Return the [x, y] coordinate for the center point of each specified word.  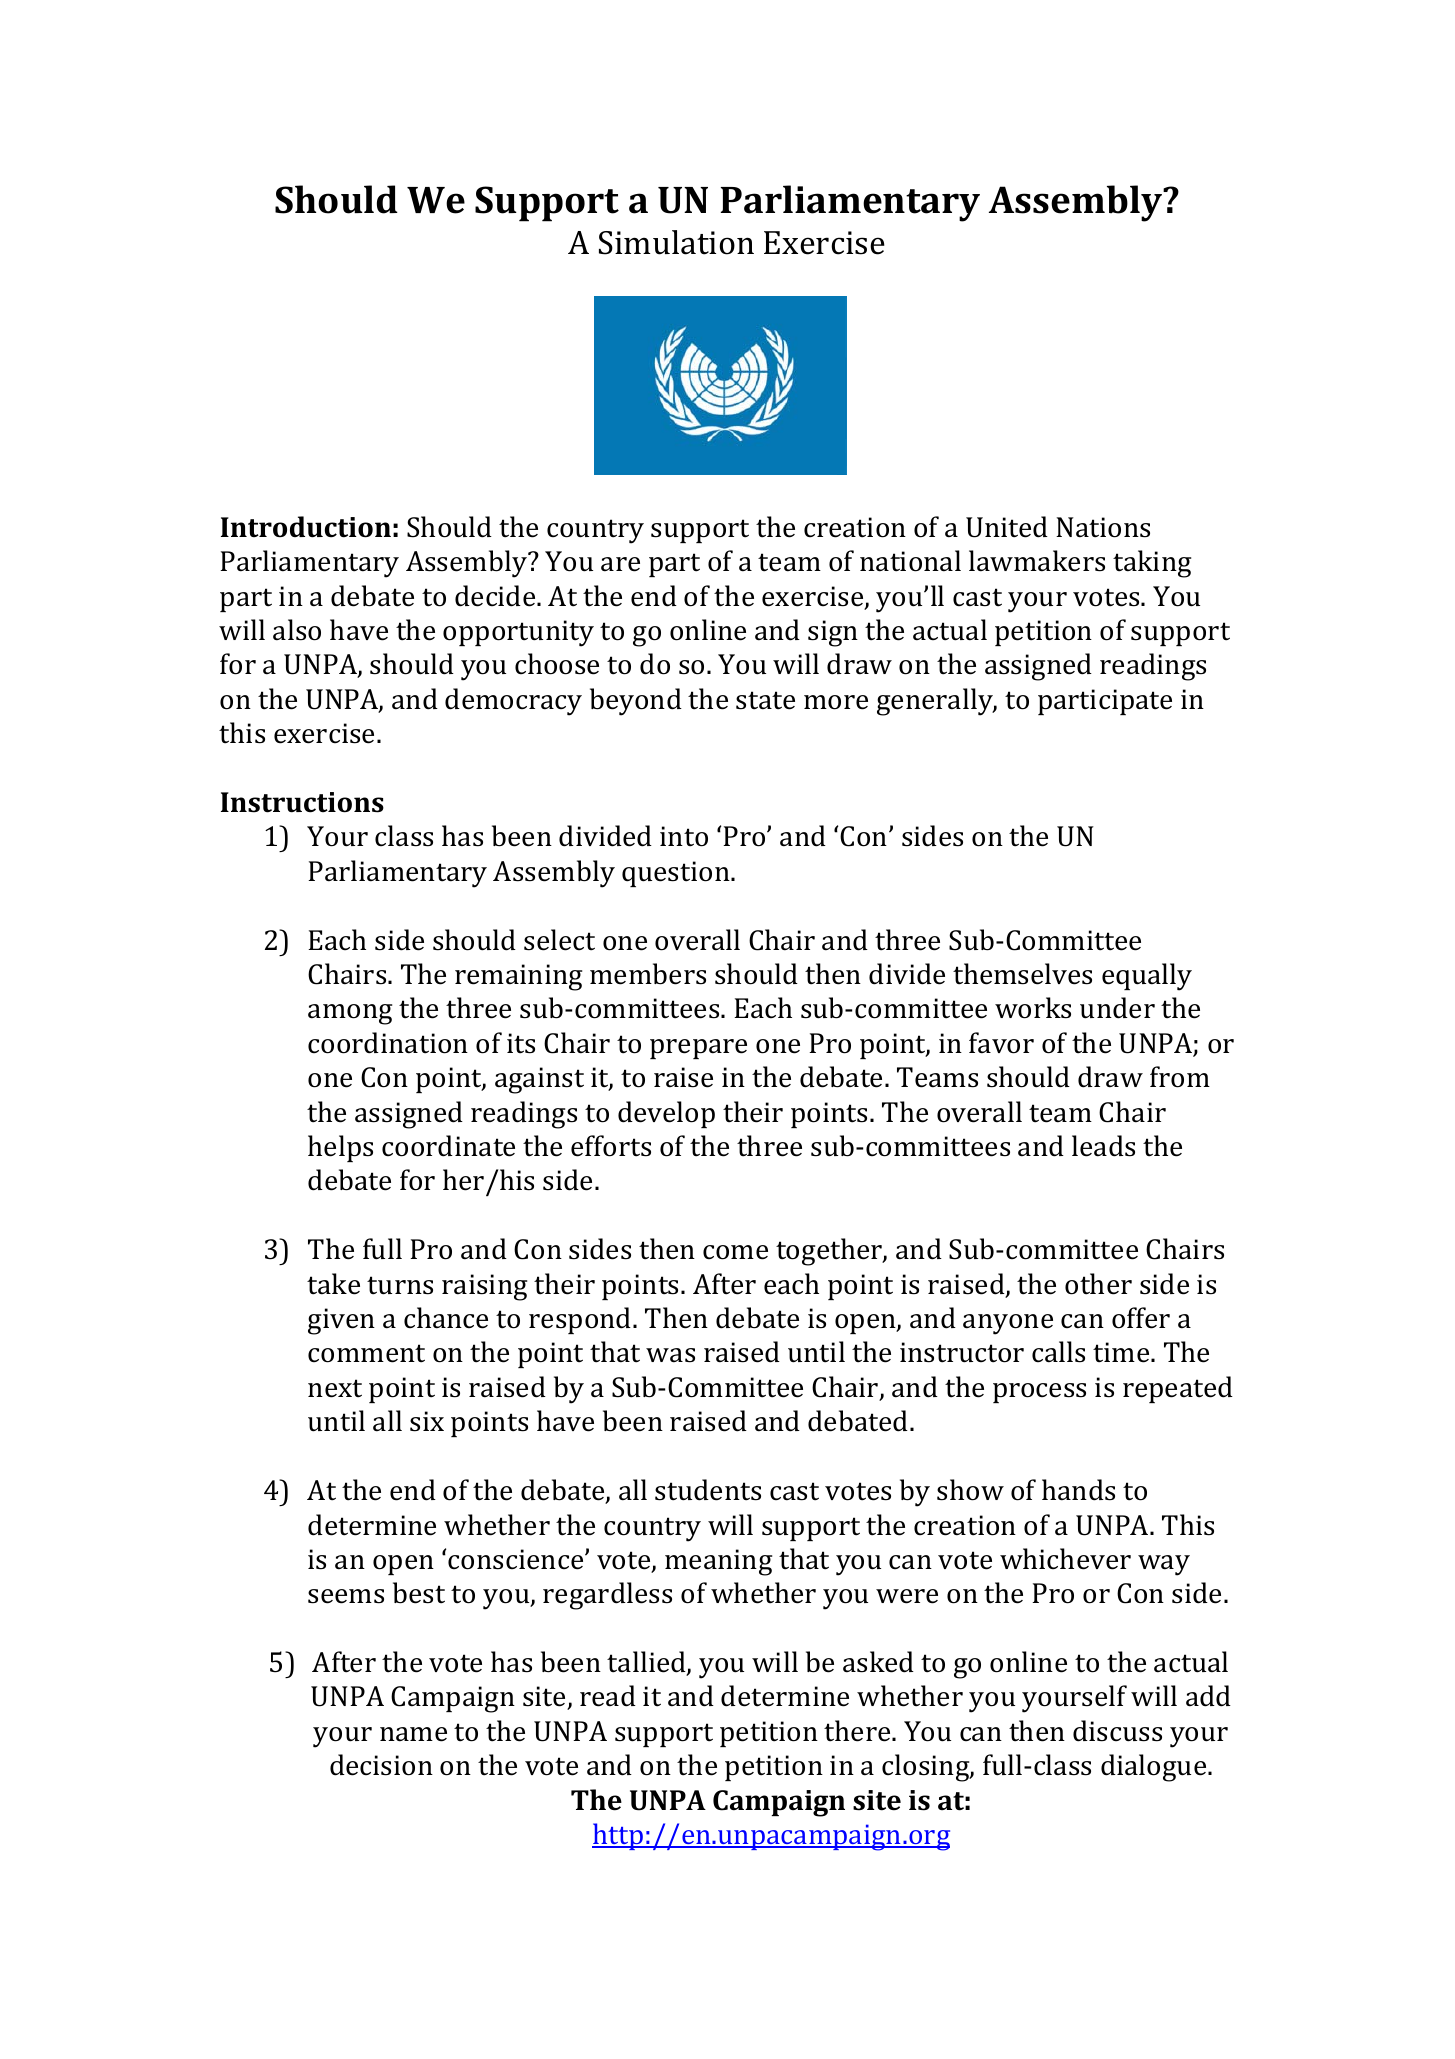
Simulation [676, 242]
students [708, 1490]
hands [1078, 1490]
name [413, 1734]
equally [1147, 977]
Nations [1103, 527]
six [427, 1421]
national [910, 561]
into [684, 836]
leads [1103, 1146]
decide [496, 596]
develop [666, 1114]
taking [1152, 564]
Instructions [302, 802]
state [765, 700]
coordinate [448, 1146]
